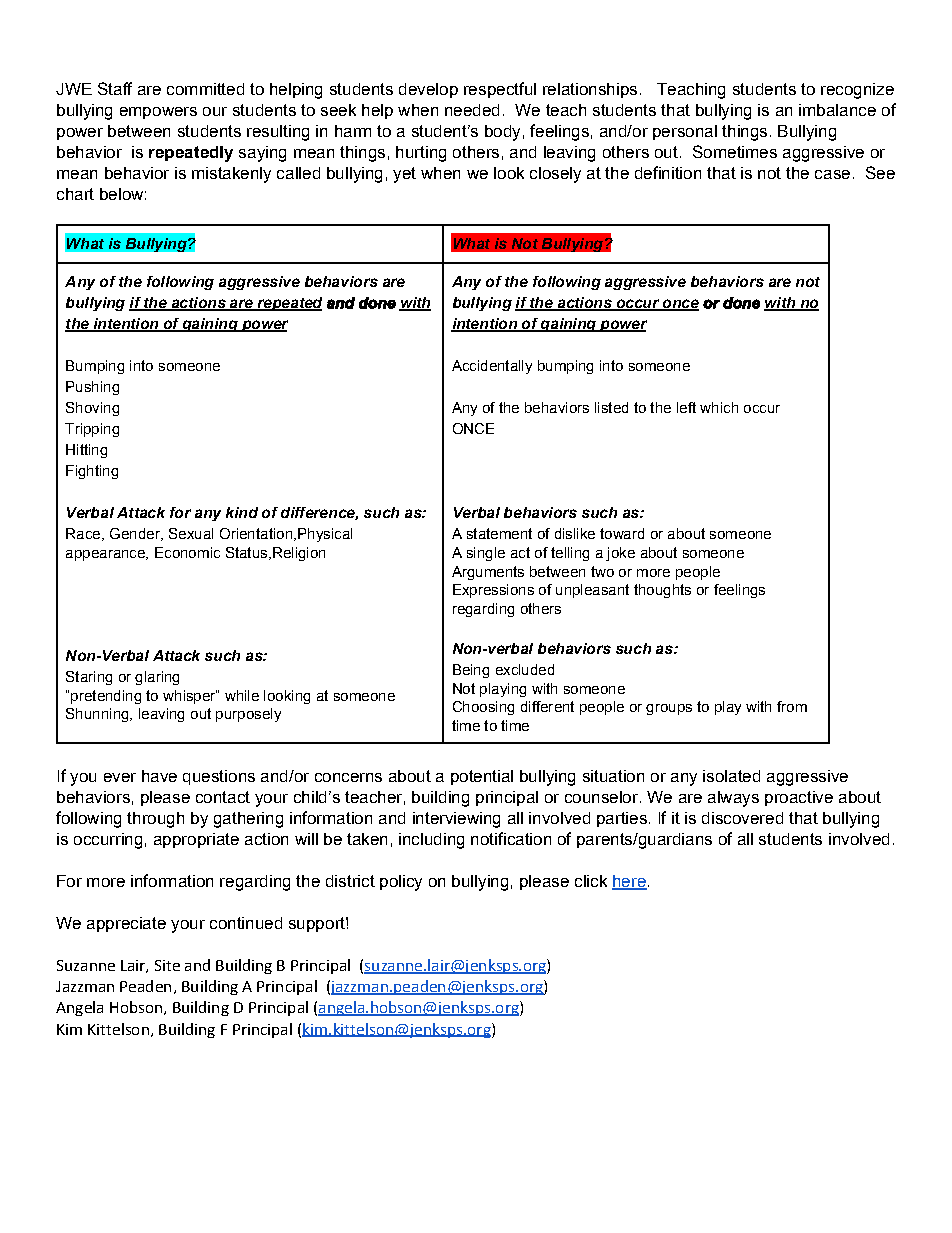  Describe the element at coordinates (157, 678) in the screenshot. I see `glaring` at that location.
